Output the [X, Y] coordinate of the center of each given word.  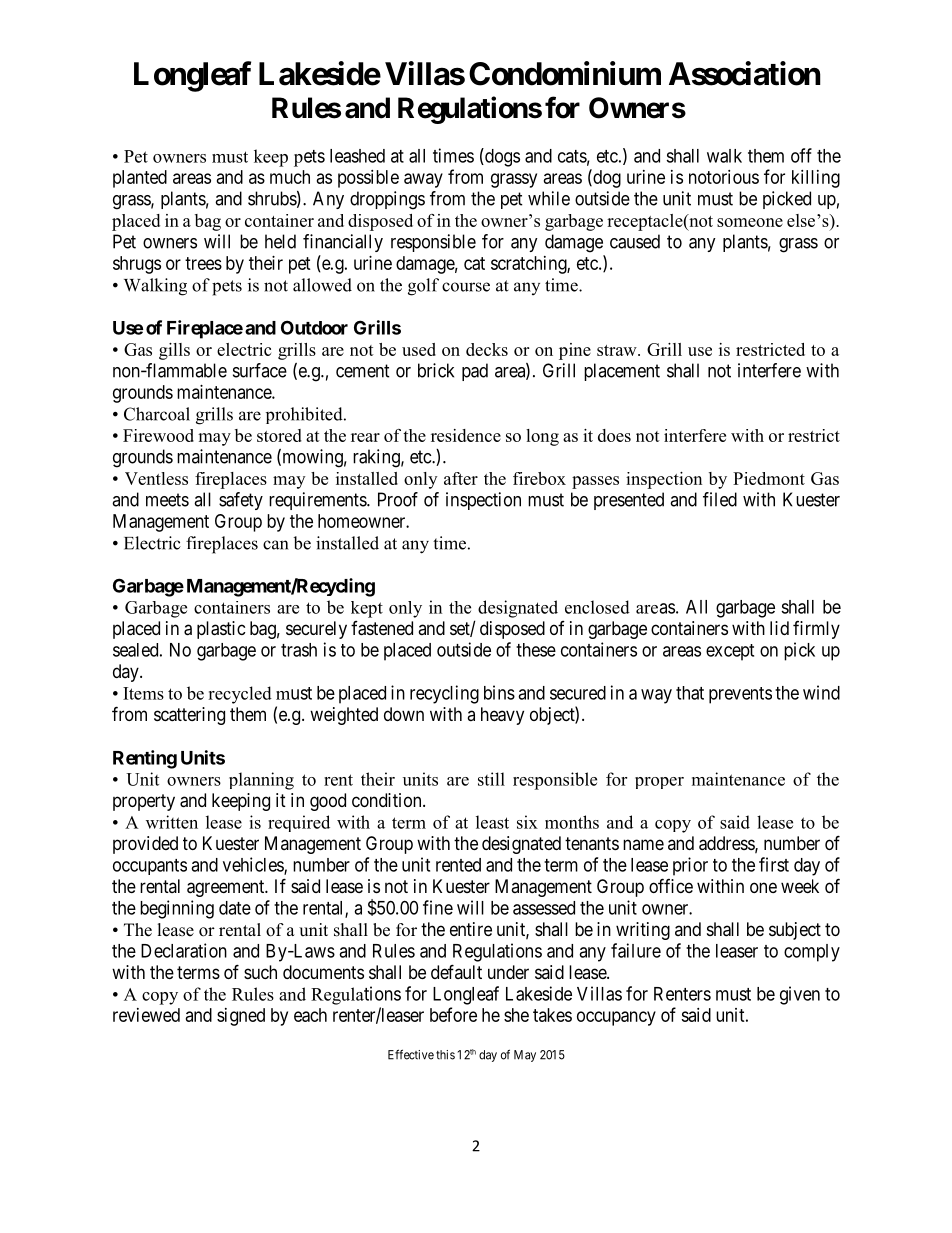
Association [745, 73]
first [774, 864]
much [290, 177]
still [491, 779]
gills [174, 351]
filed [720, 499]
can [275, 545]
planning [261, 781]
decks [487, 349]
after [461, 478]
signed [241, 1017]
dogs [501, 157]
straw [618, 350]
